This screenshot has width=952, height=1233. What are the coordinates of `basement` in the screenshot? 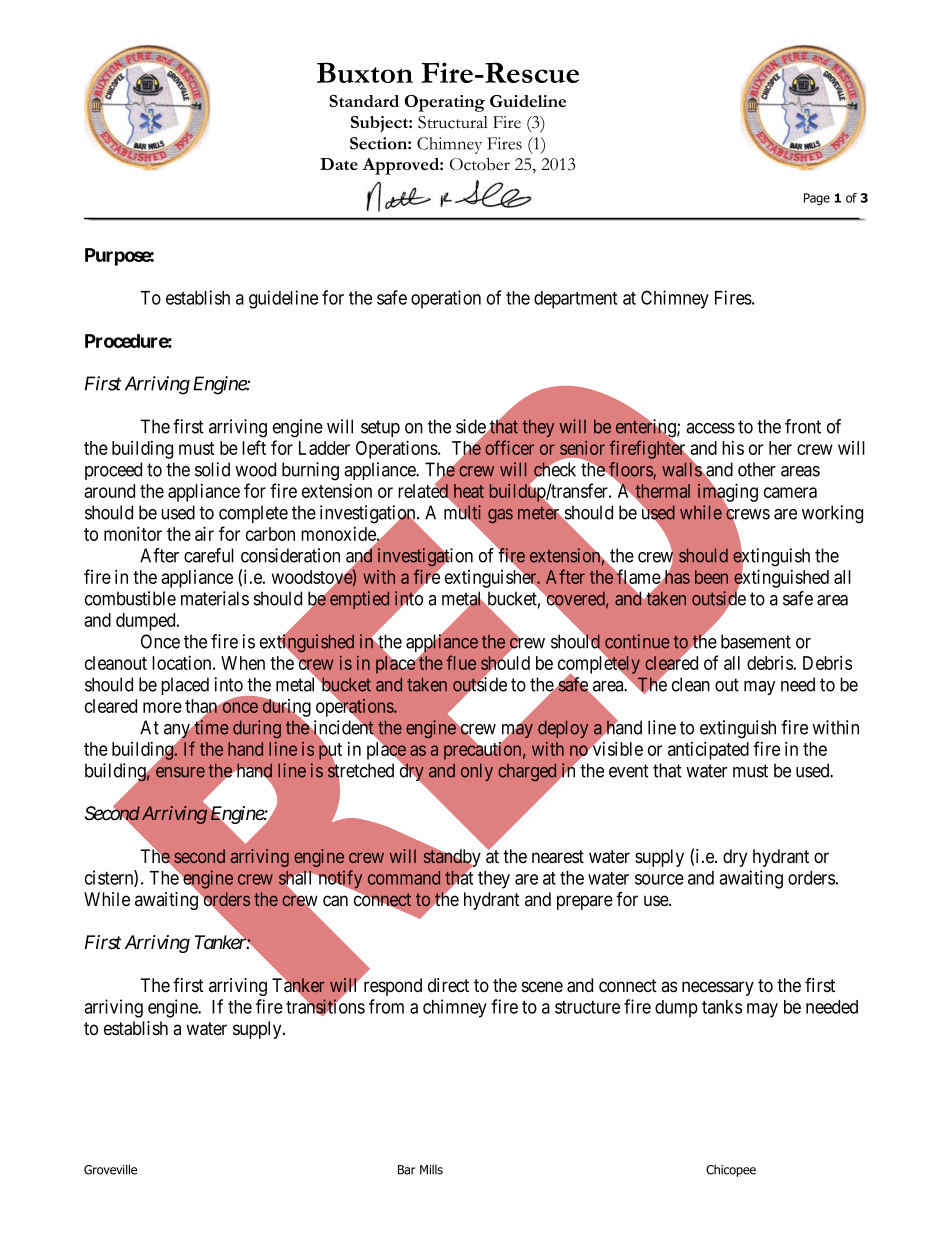 It's located at (756, 641).
